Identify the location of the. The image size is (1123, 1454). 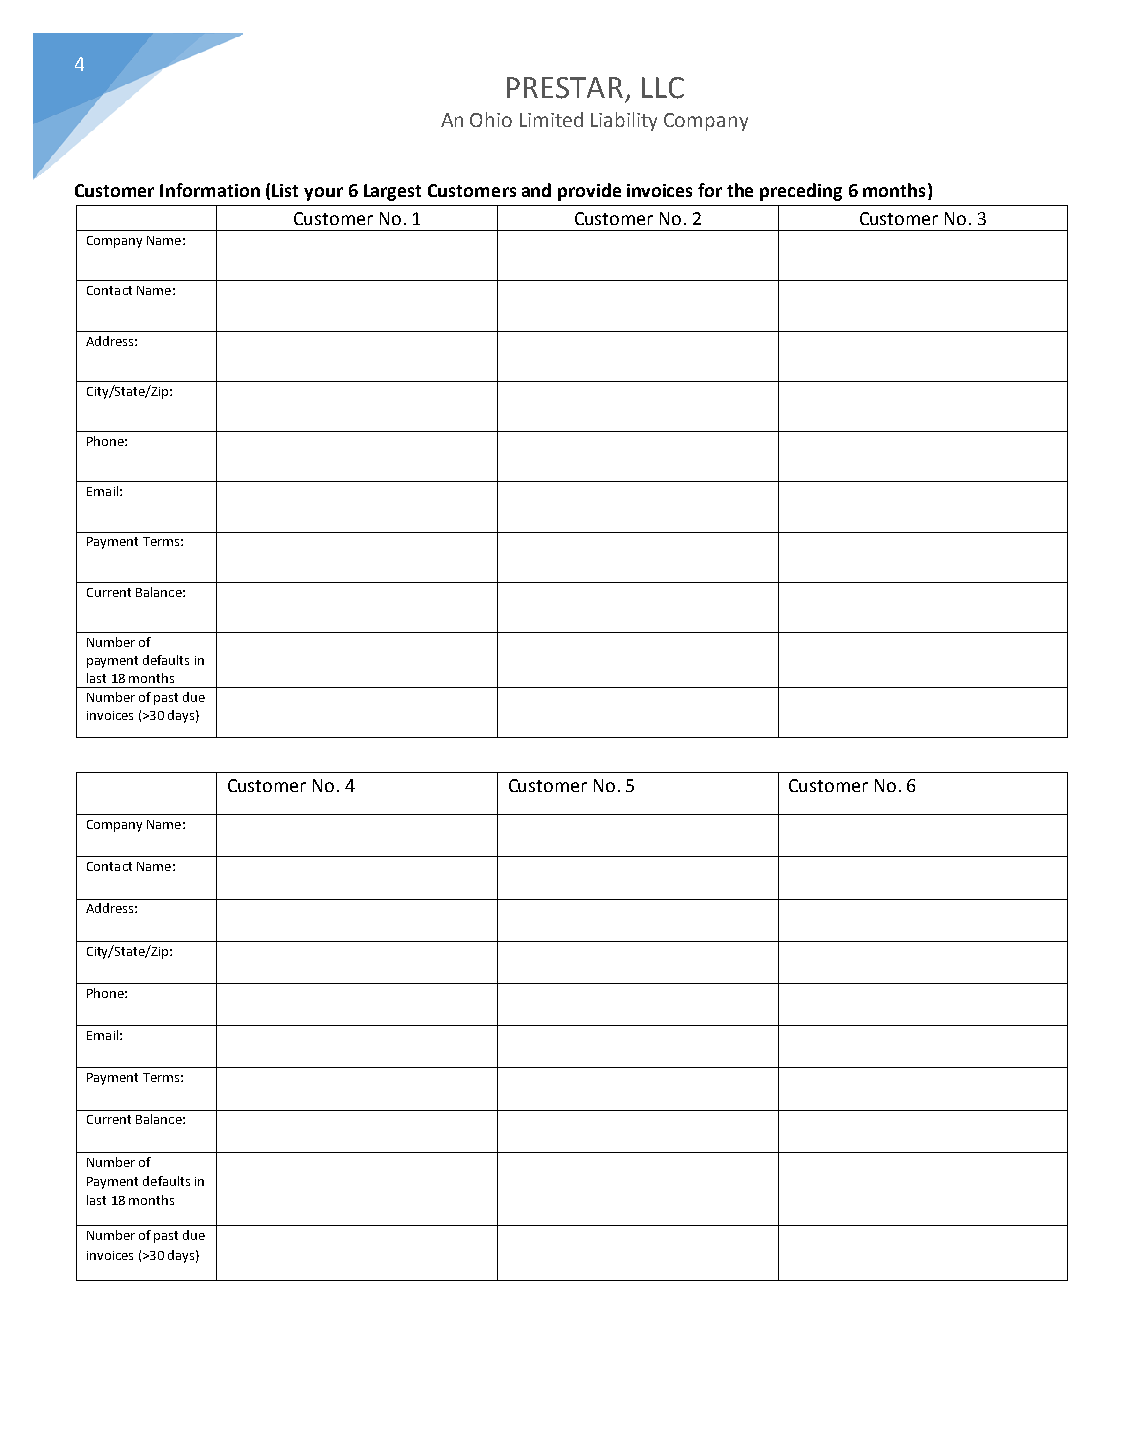
(740, 190).
